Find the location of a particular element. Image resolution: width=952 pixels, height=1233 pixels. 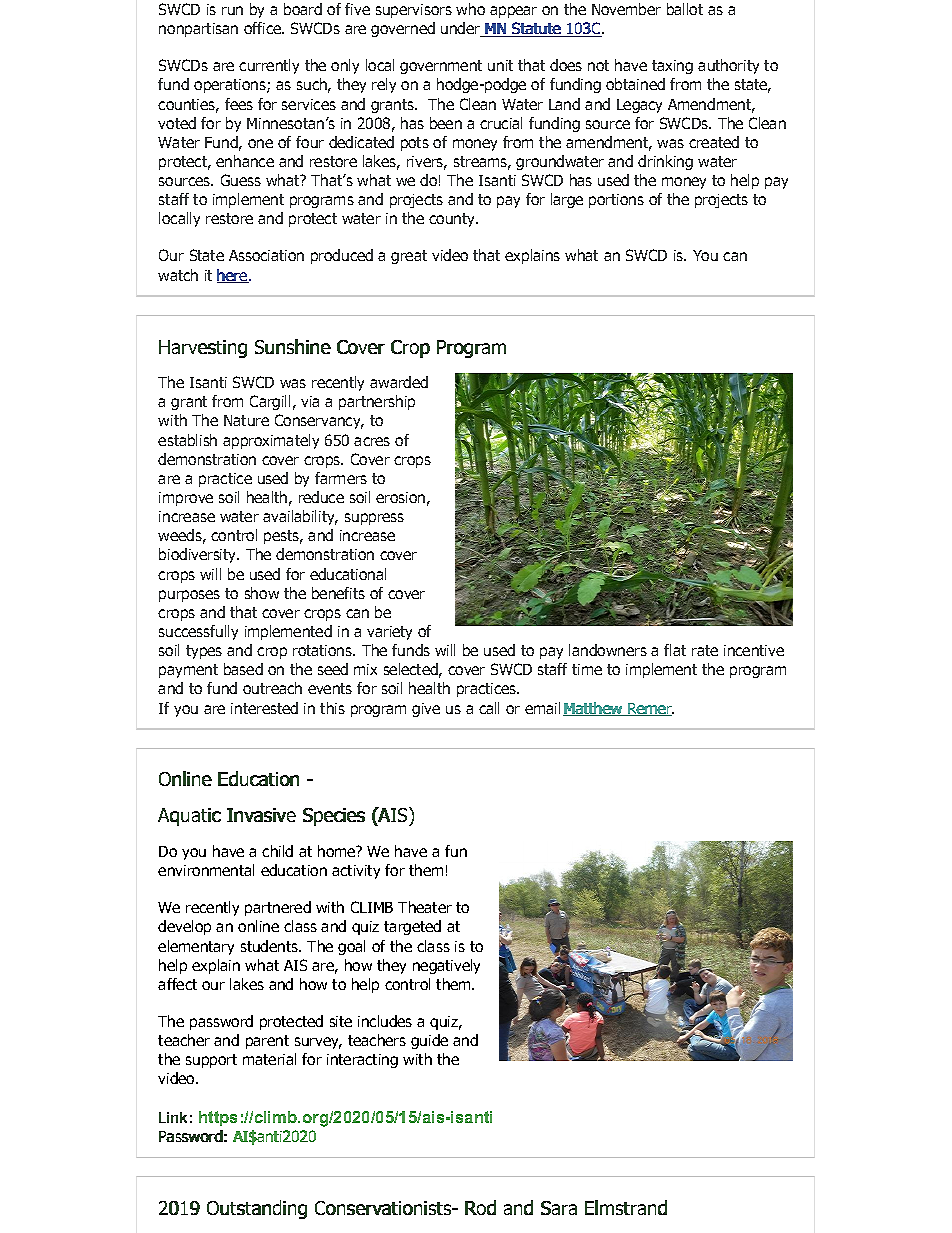

Harvesting is located at coordinates (203, 349).
